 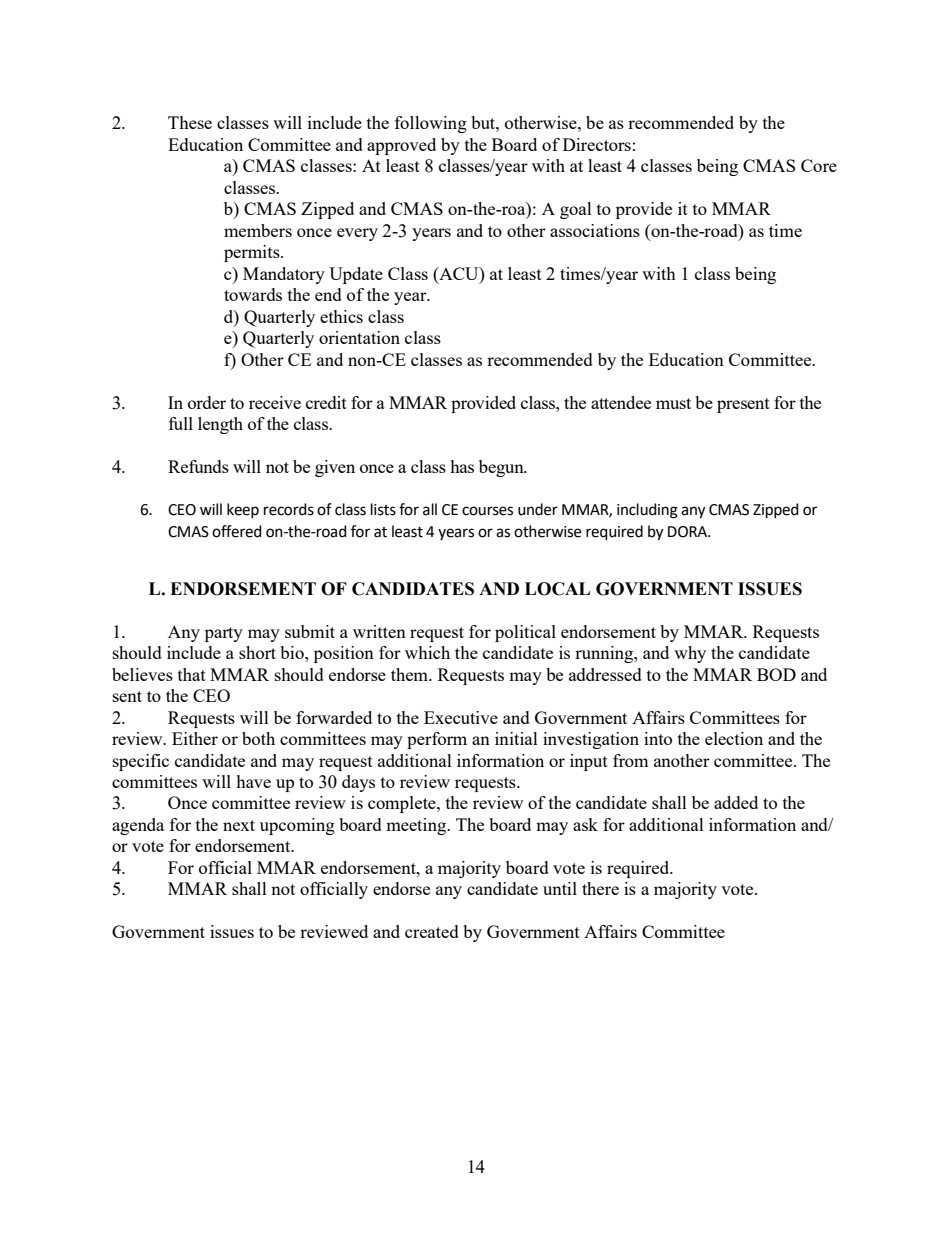 What do you see at coordinates (431, 124) in the document?
I see `following` at bounding box center [431, 124].
